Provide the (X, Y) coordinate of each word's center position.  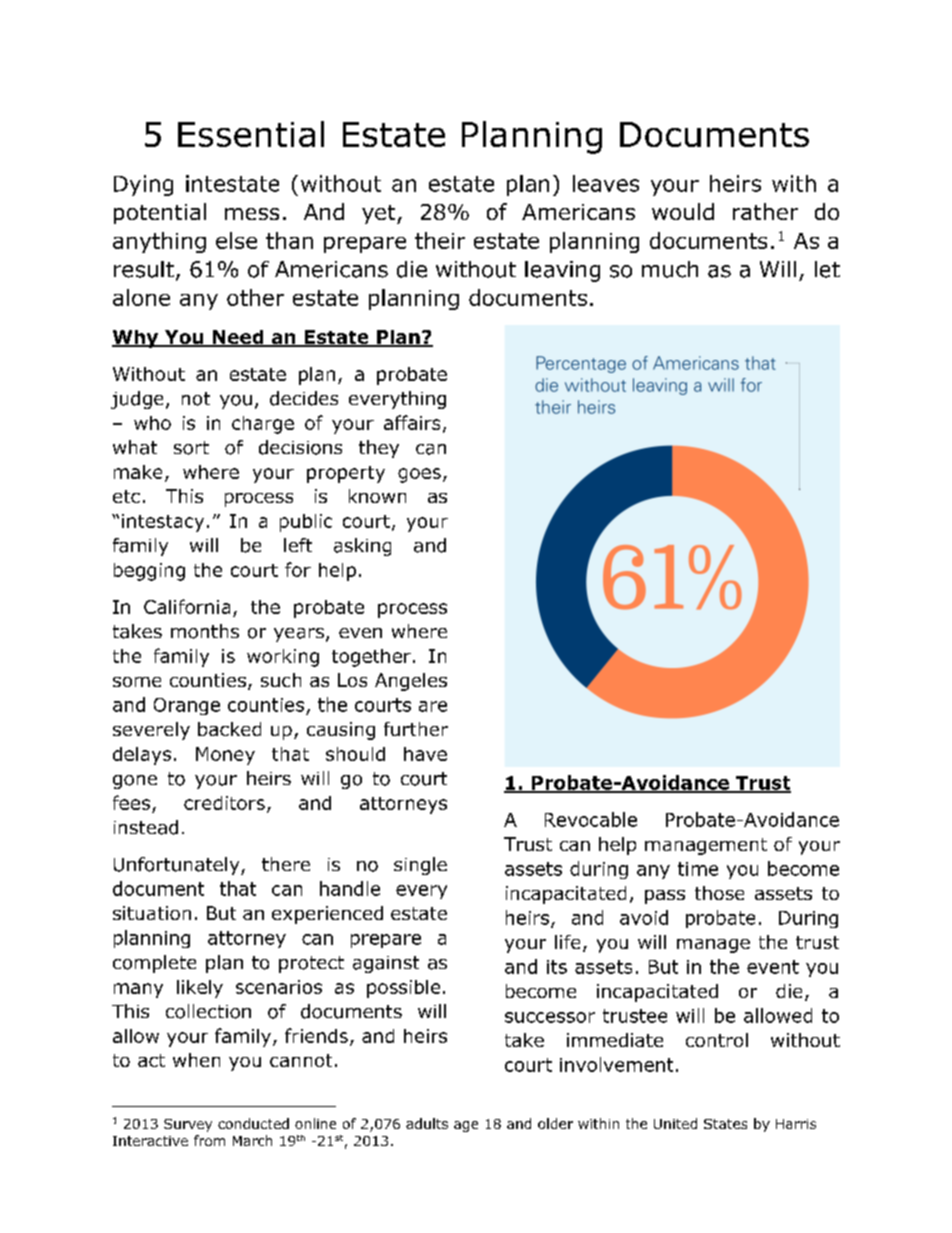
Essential (251, 134)
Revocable (591, 819)
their (440, 240)
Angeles (411, 682)
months (205, 631)
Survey (188, 1125)
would (683, 211)
